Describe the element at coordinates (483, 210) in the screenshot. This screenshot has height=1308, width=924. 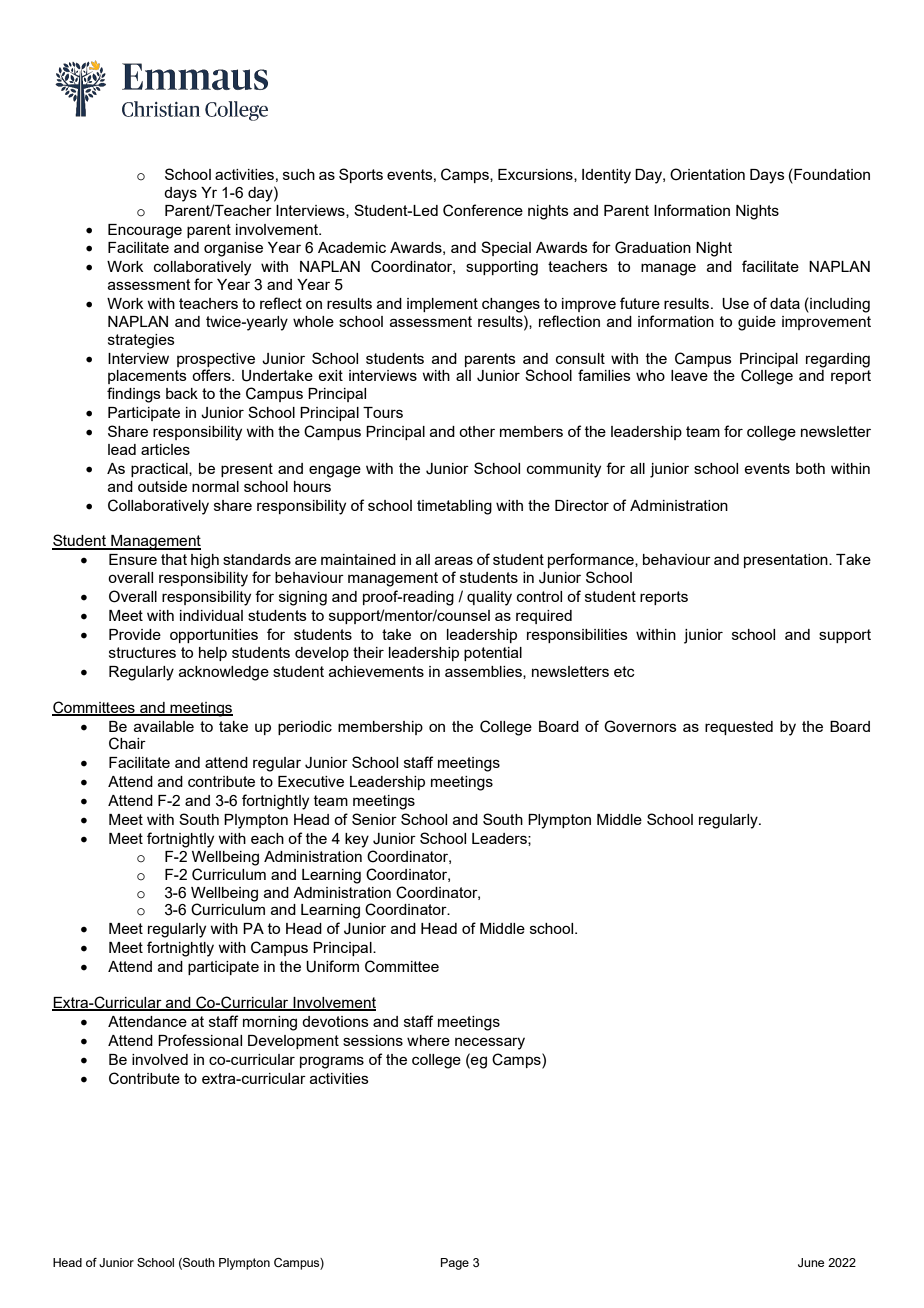
I see `Conference` at that location.
